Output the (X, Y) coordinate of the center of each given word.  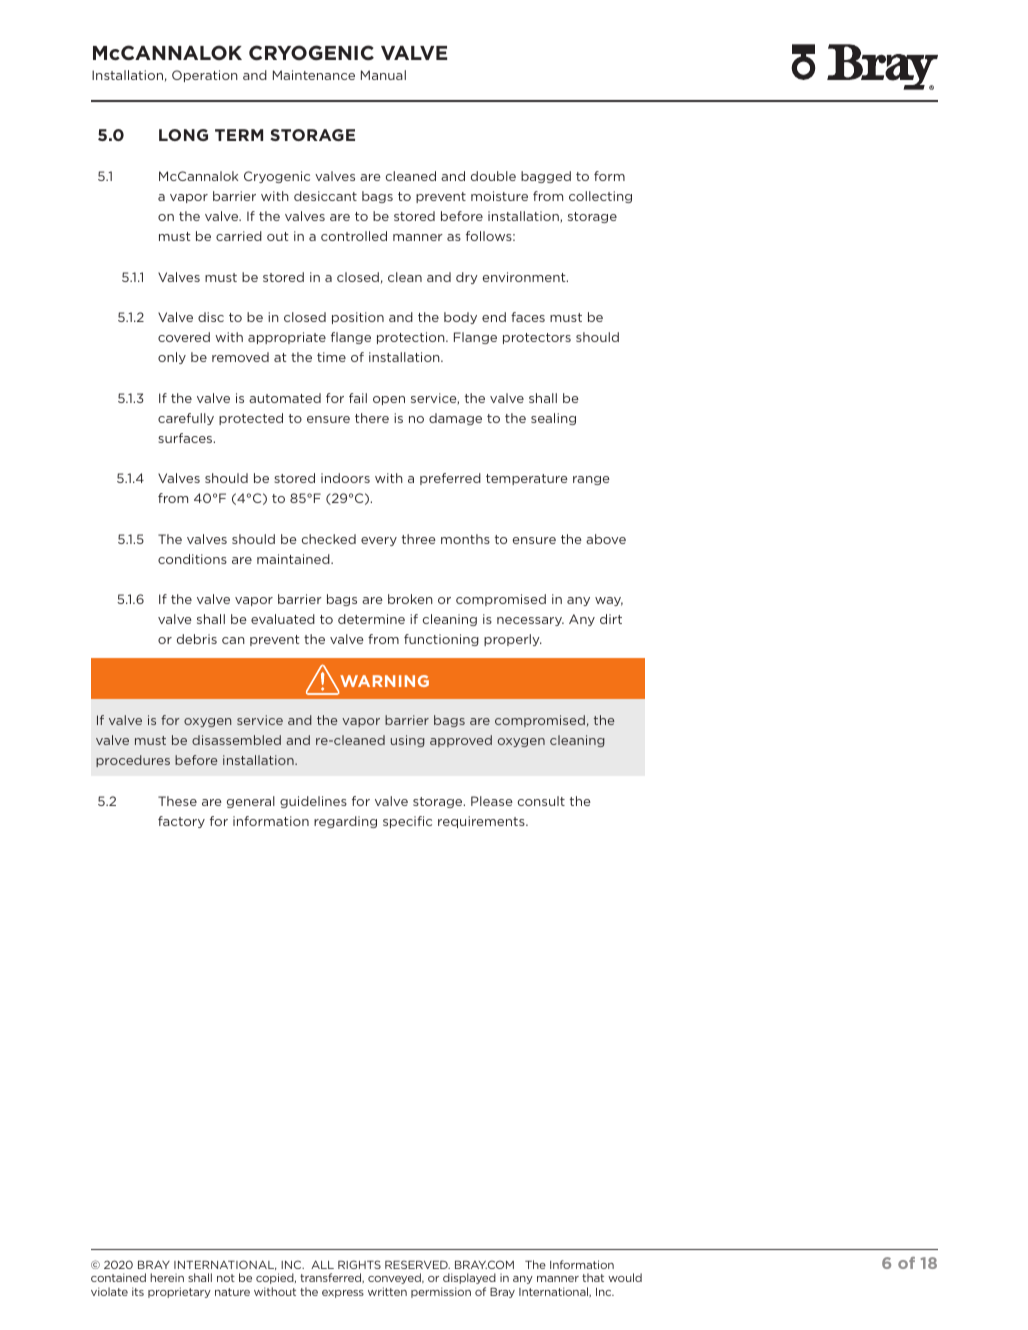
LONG (183, 135)
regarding (345, 822)
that (593, 1277)
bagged (546, 177)
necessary (530, 621)
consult (541, 801)
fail (358, 398)
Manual (383, 75)
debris (197, 639)
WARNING (383, 682)
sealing (553, 419)
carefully (186, 419)
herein (167, 1277)
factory (181, 822)
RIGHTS (359, 1264)
